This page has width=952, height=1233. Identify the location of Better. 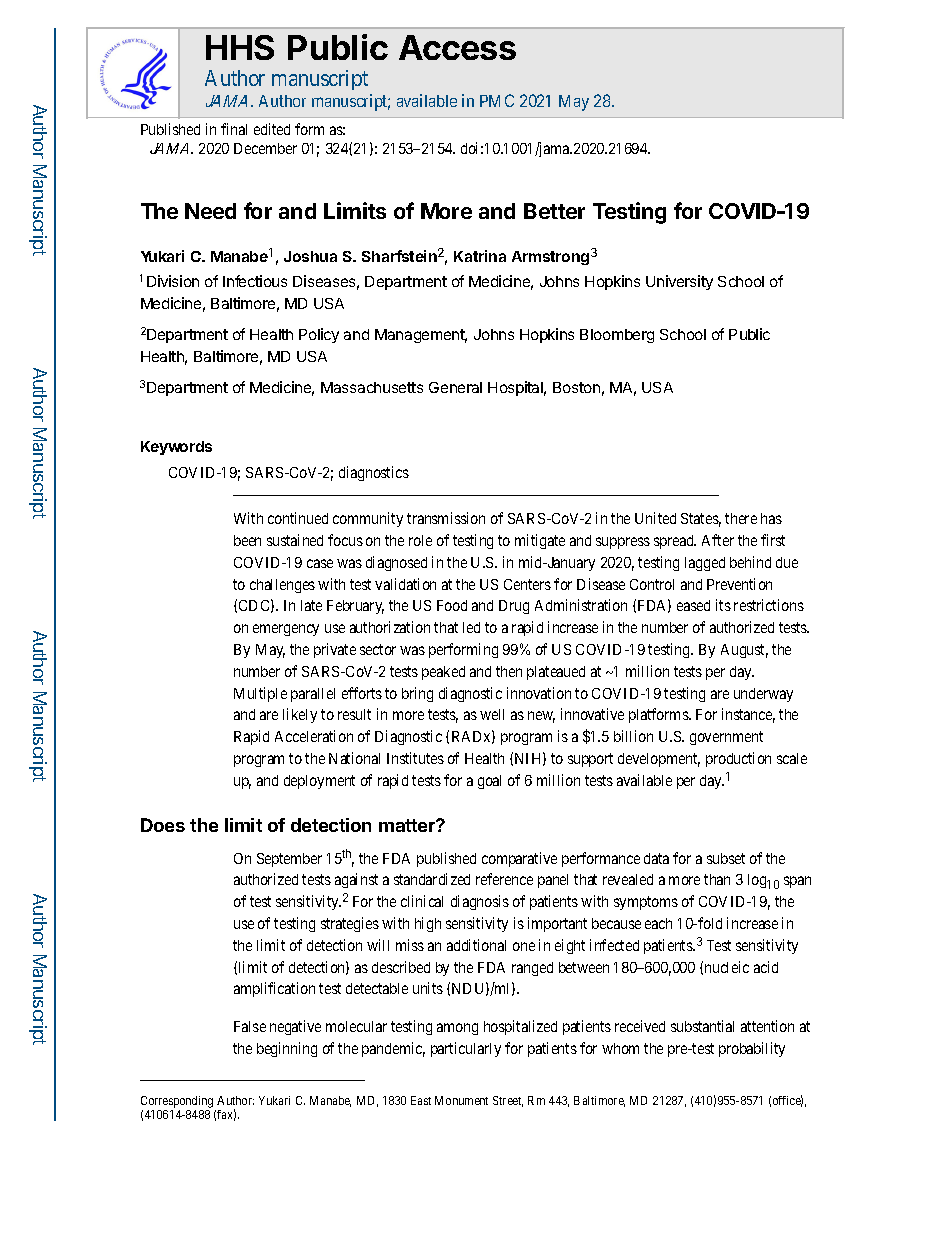
(554, 211).
